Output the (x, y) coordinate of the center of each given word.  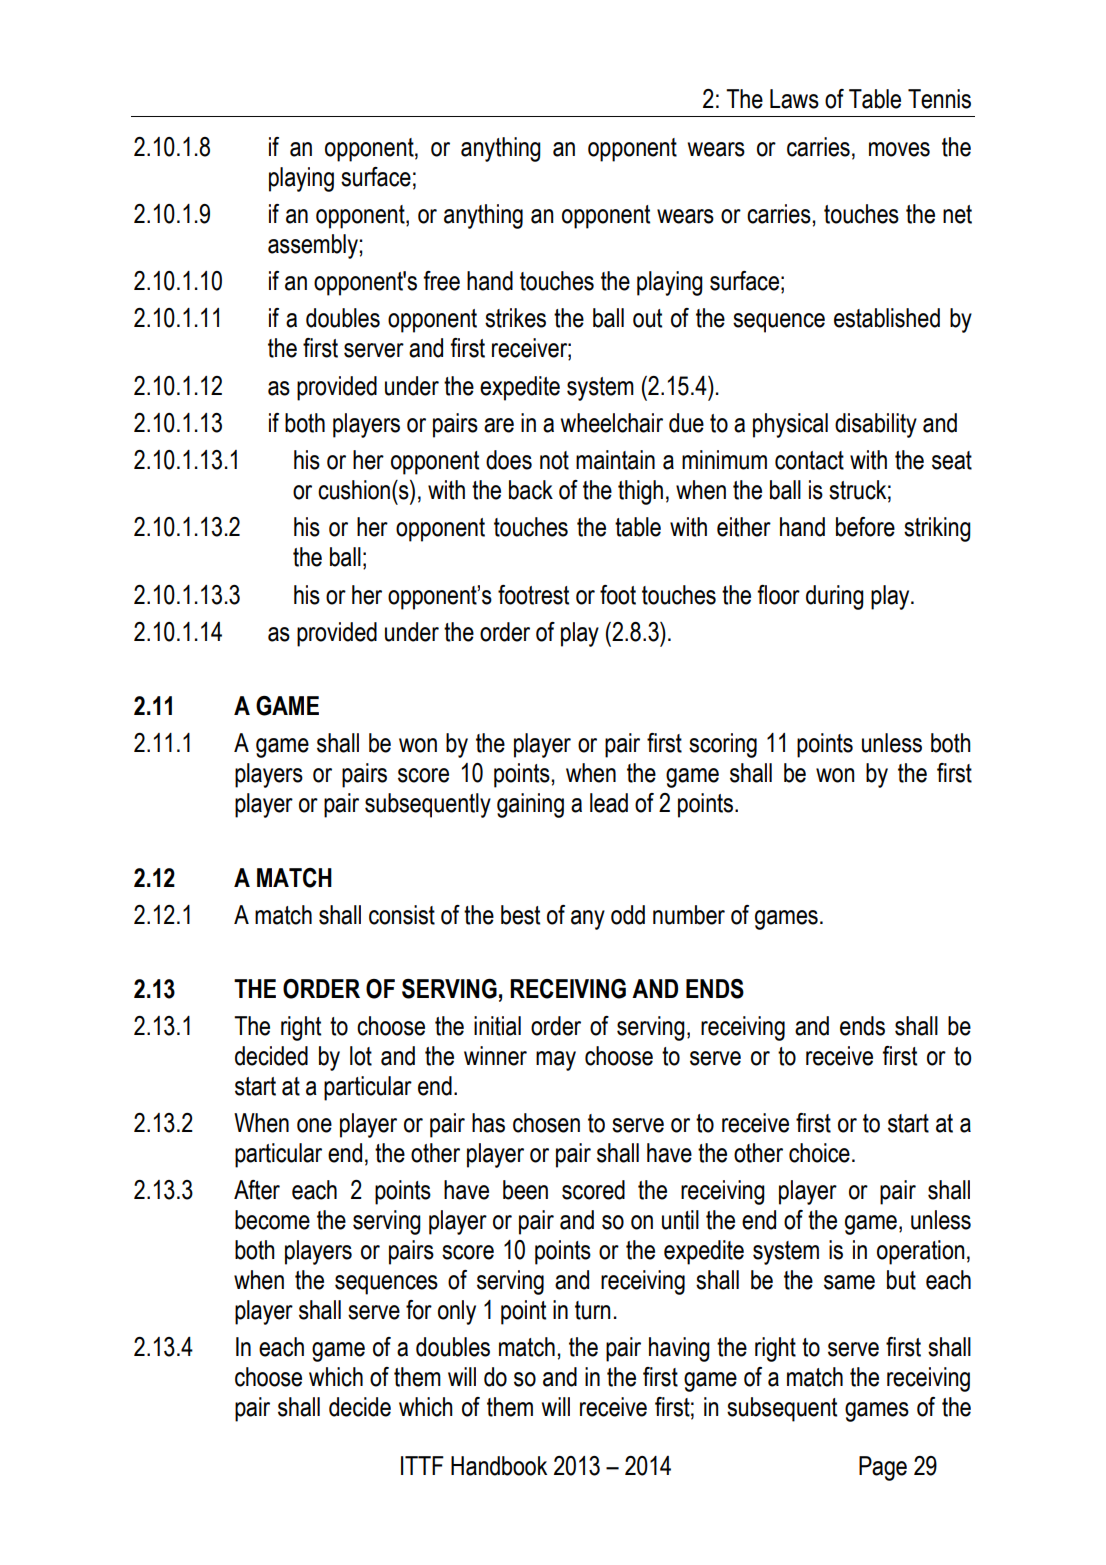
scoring (723, 745)
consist (402, 915)
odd (628, 915)
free (441, 281)
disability (876, 425)
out (647, 318)
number (689, 915)
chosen (546, 1123)
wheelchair (612, 423)
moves (899, 149)
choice (819, 1153)
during (835, 597)
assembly (313, 246)
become (272, 1220)
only (457, 1312)
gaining (530, 805)
